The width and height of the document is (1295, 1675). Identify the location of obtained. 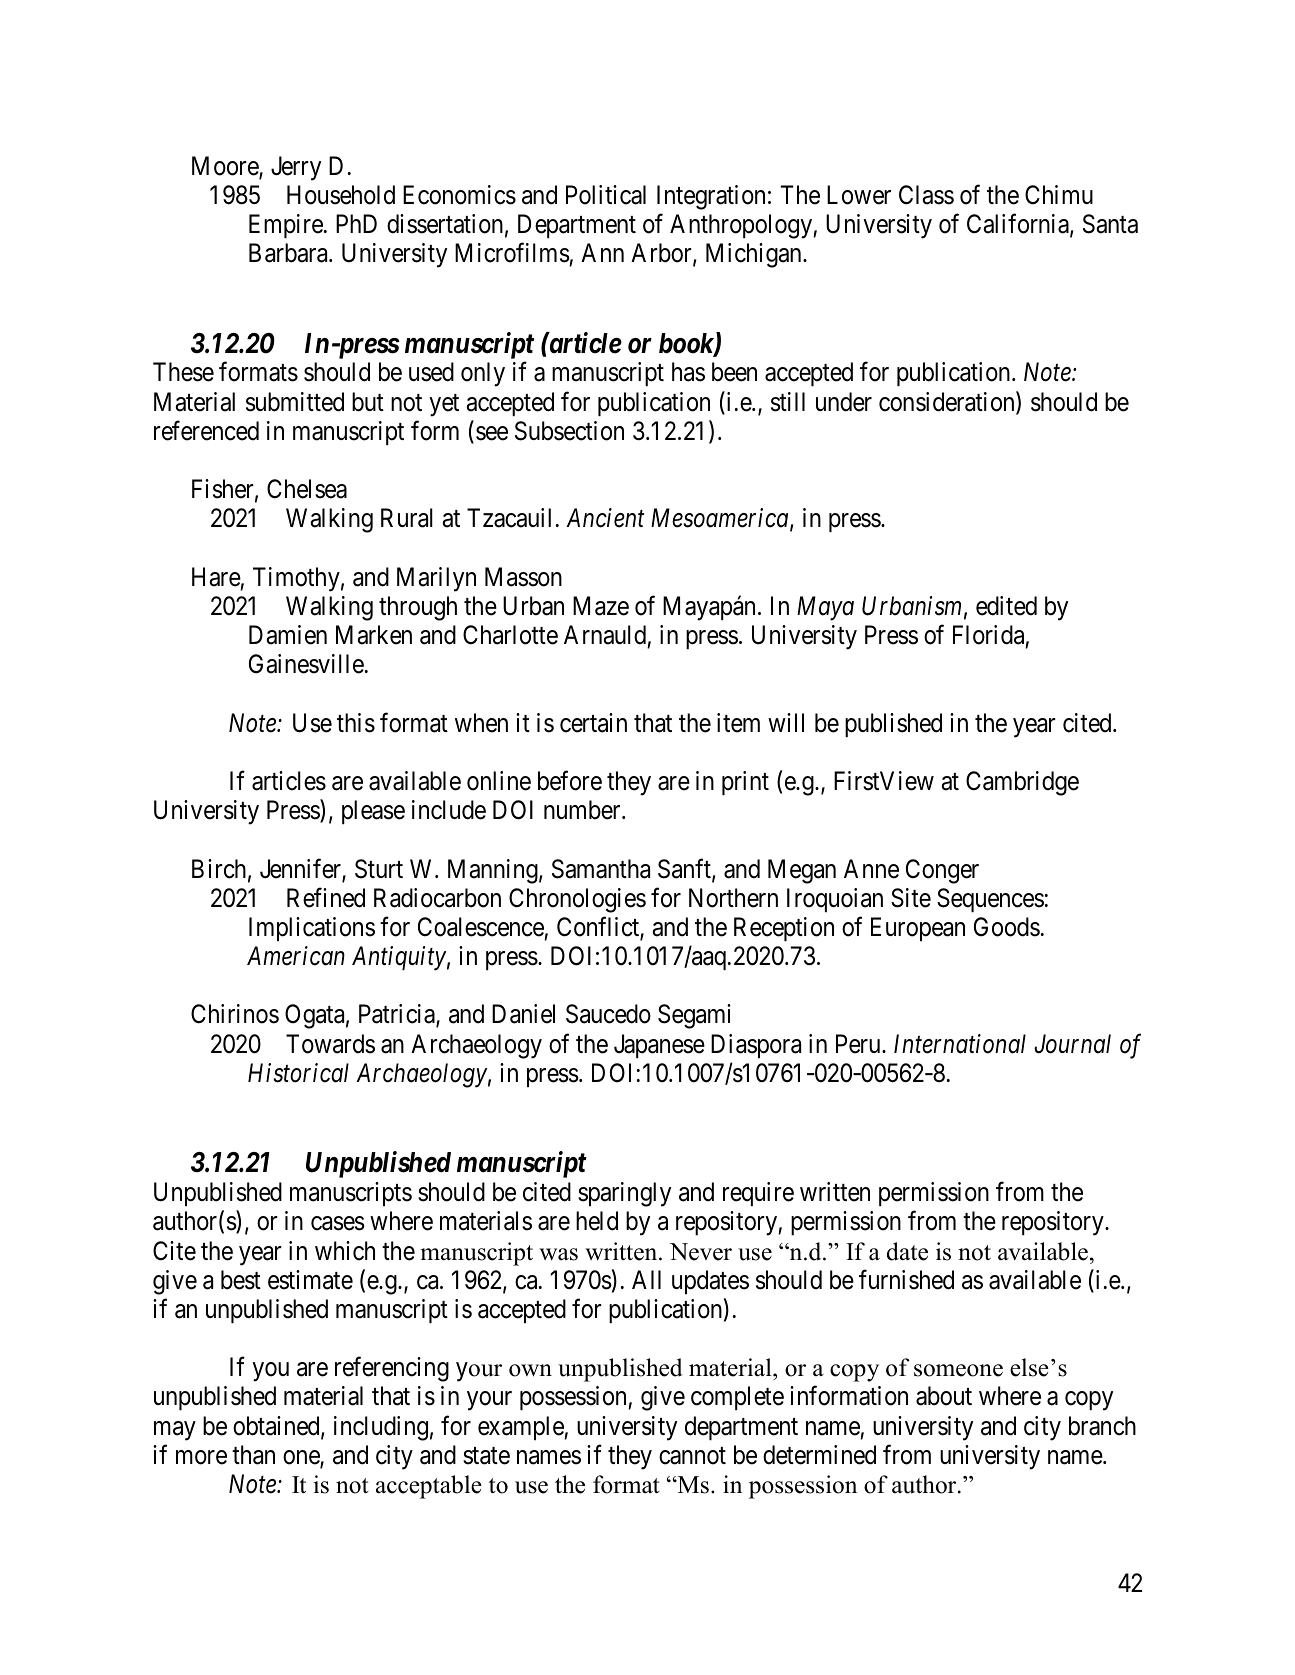
(277, 1427).
